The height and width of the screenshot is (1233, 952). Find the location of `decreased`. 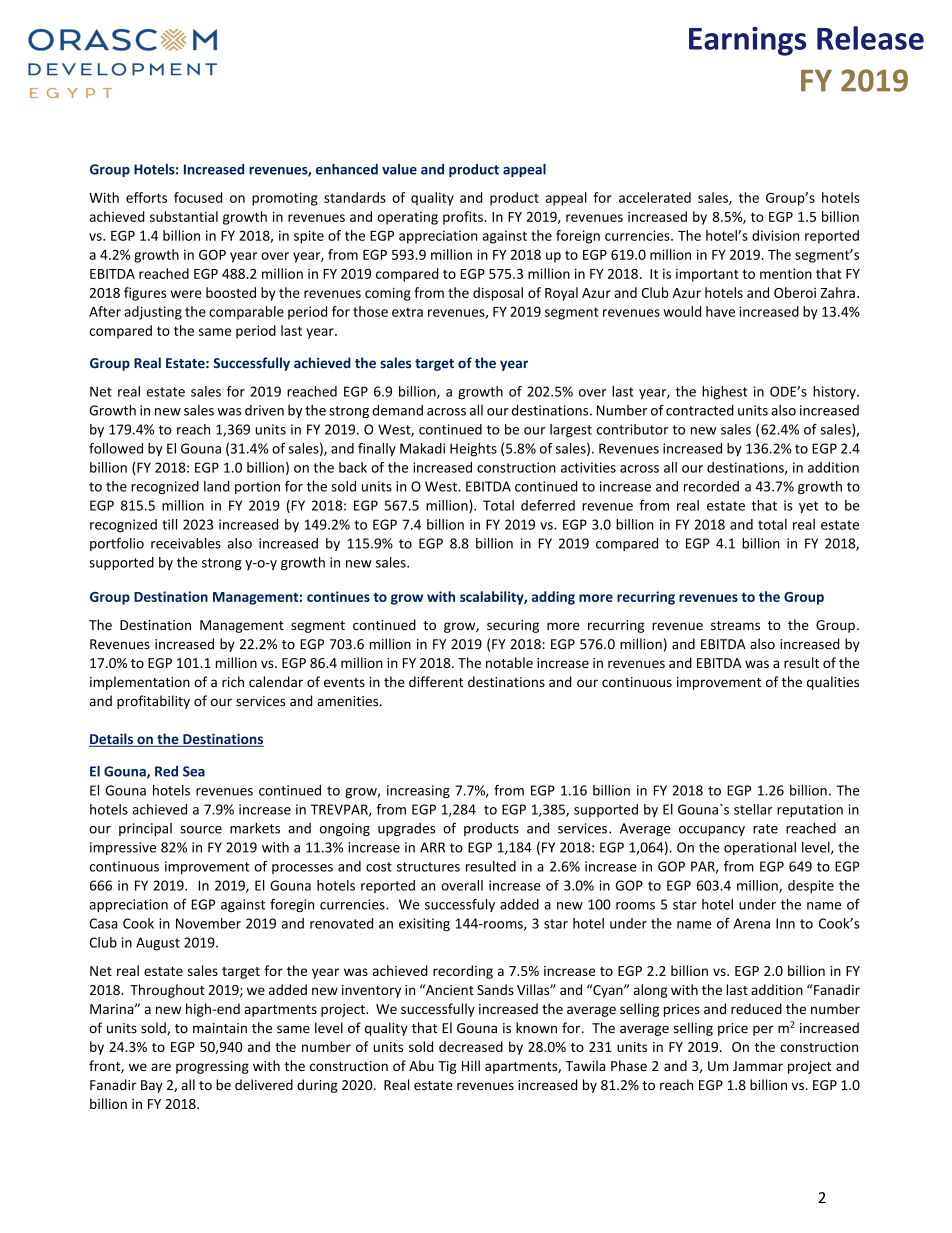

decreased is located at coordinates (471, 1046).
